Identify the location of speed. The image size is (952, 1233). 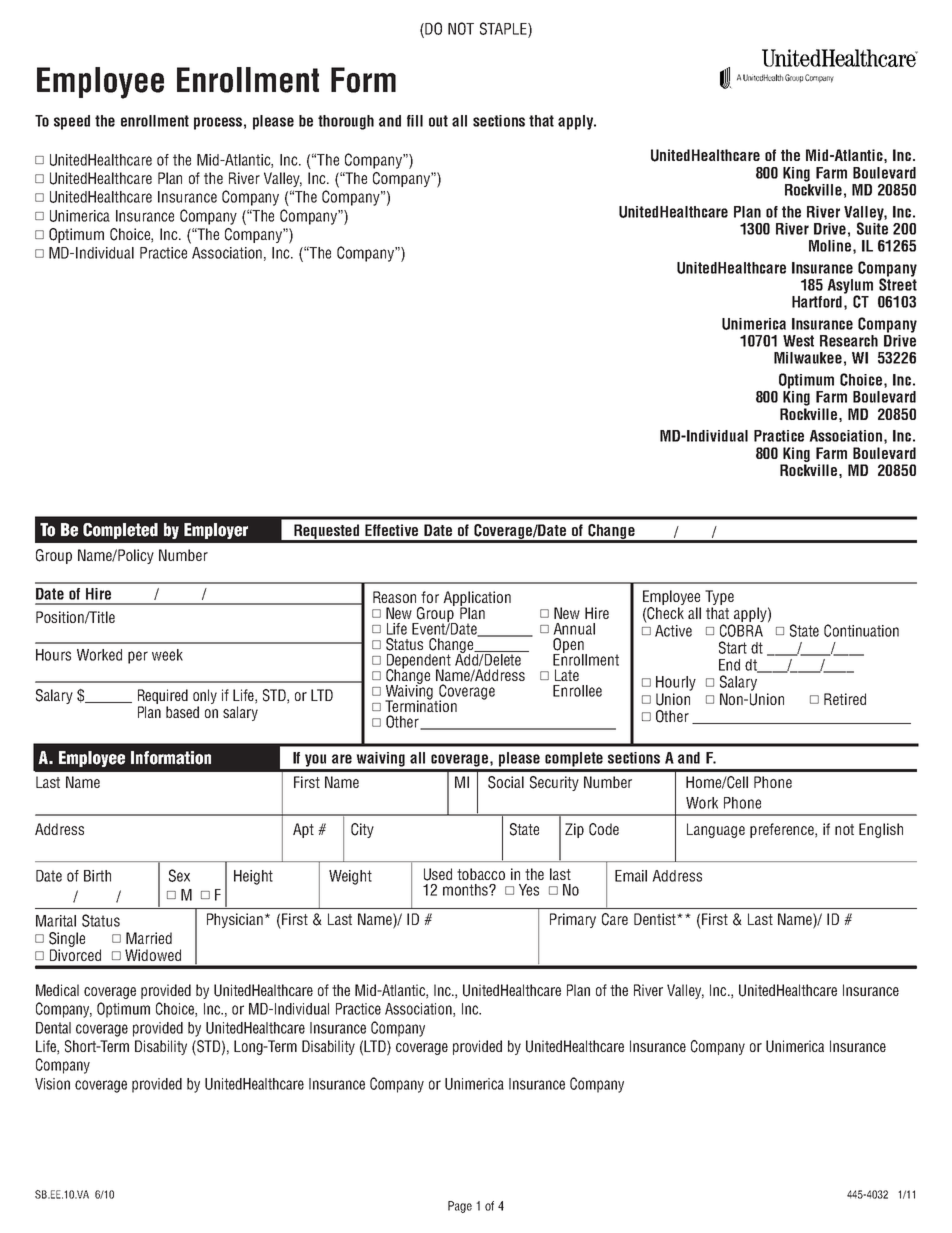
(72, 122).
